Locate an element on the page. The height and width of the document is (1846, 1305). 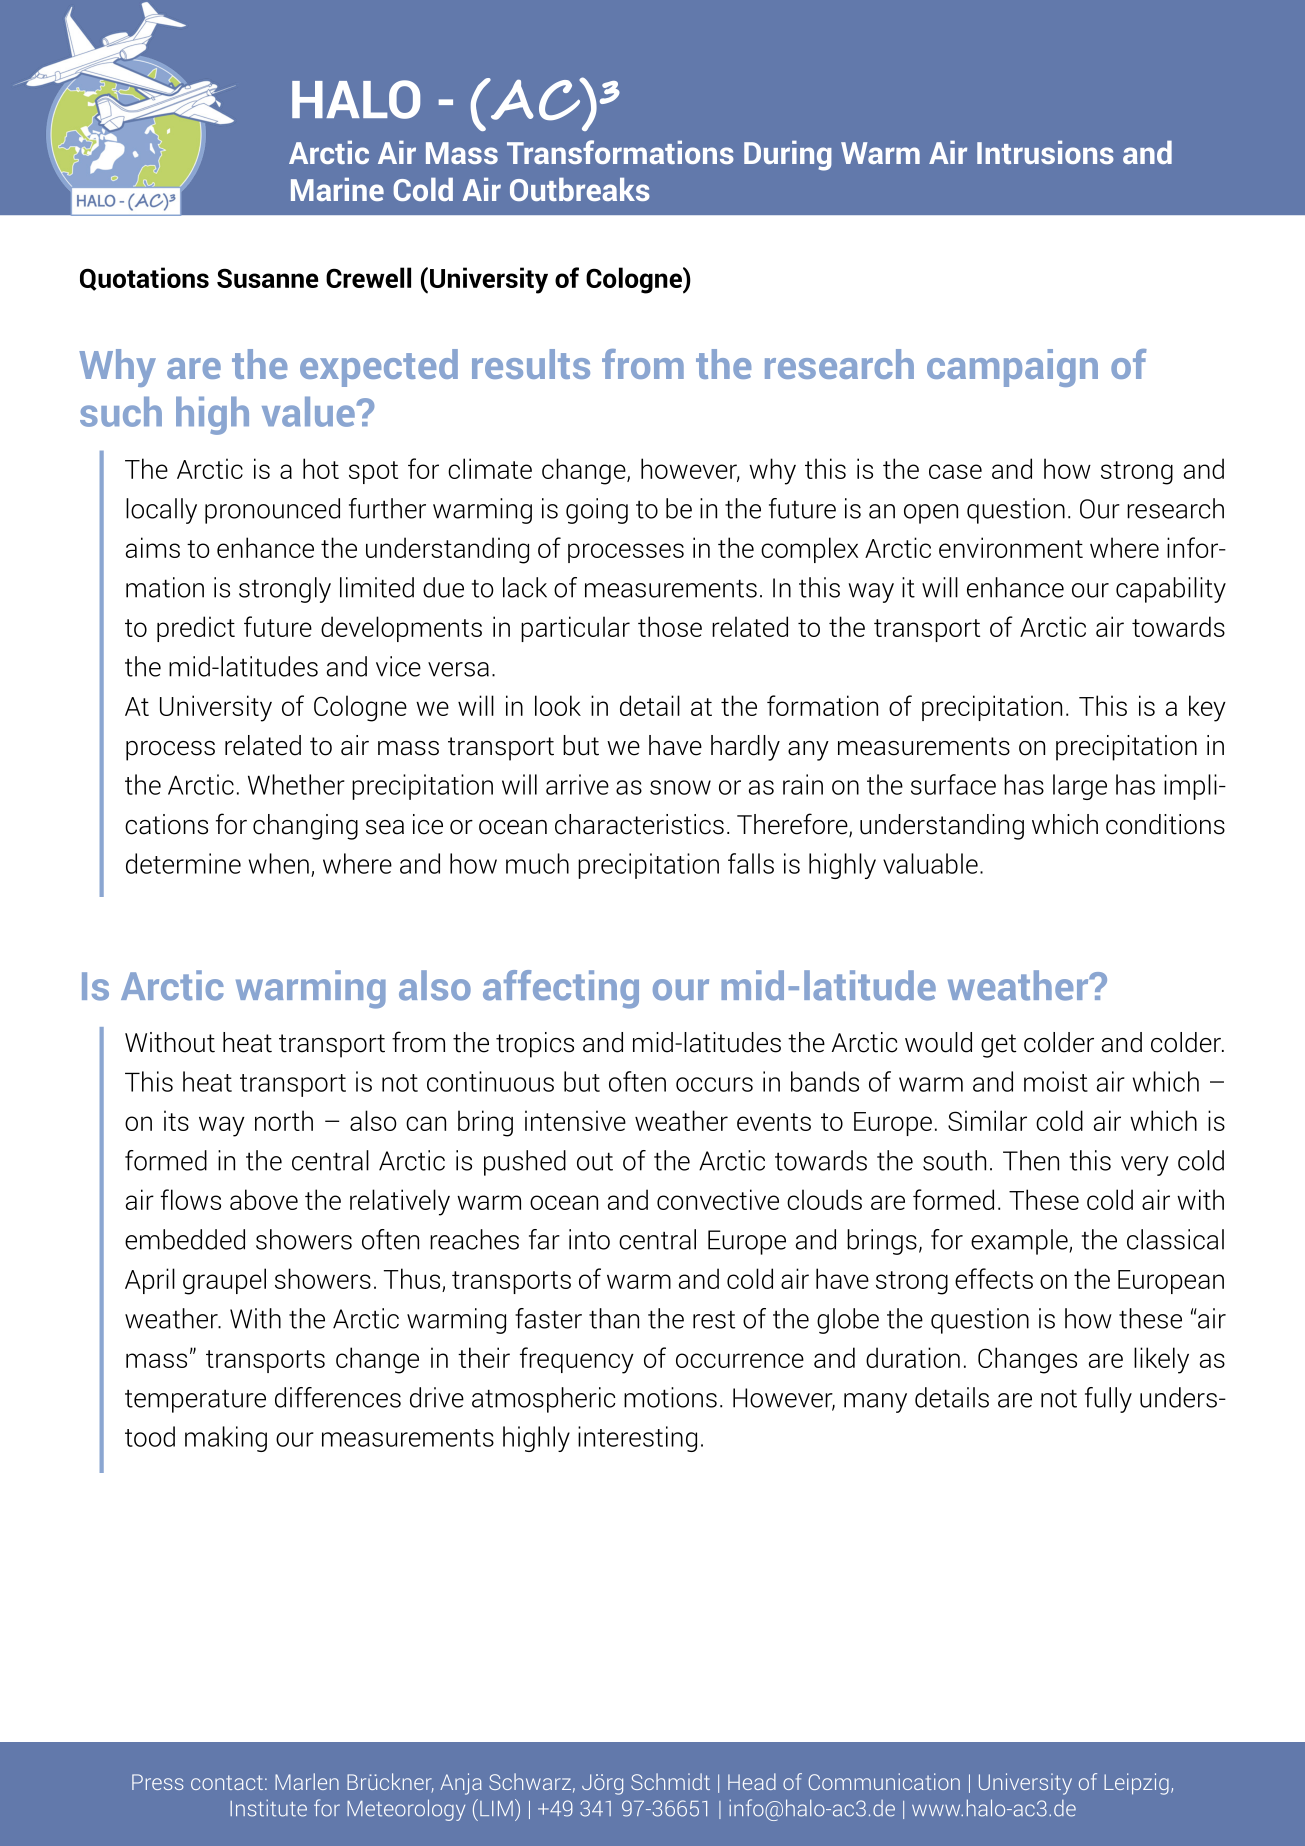
above is located at coordinates (264, 1199).
